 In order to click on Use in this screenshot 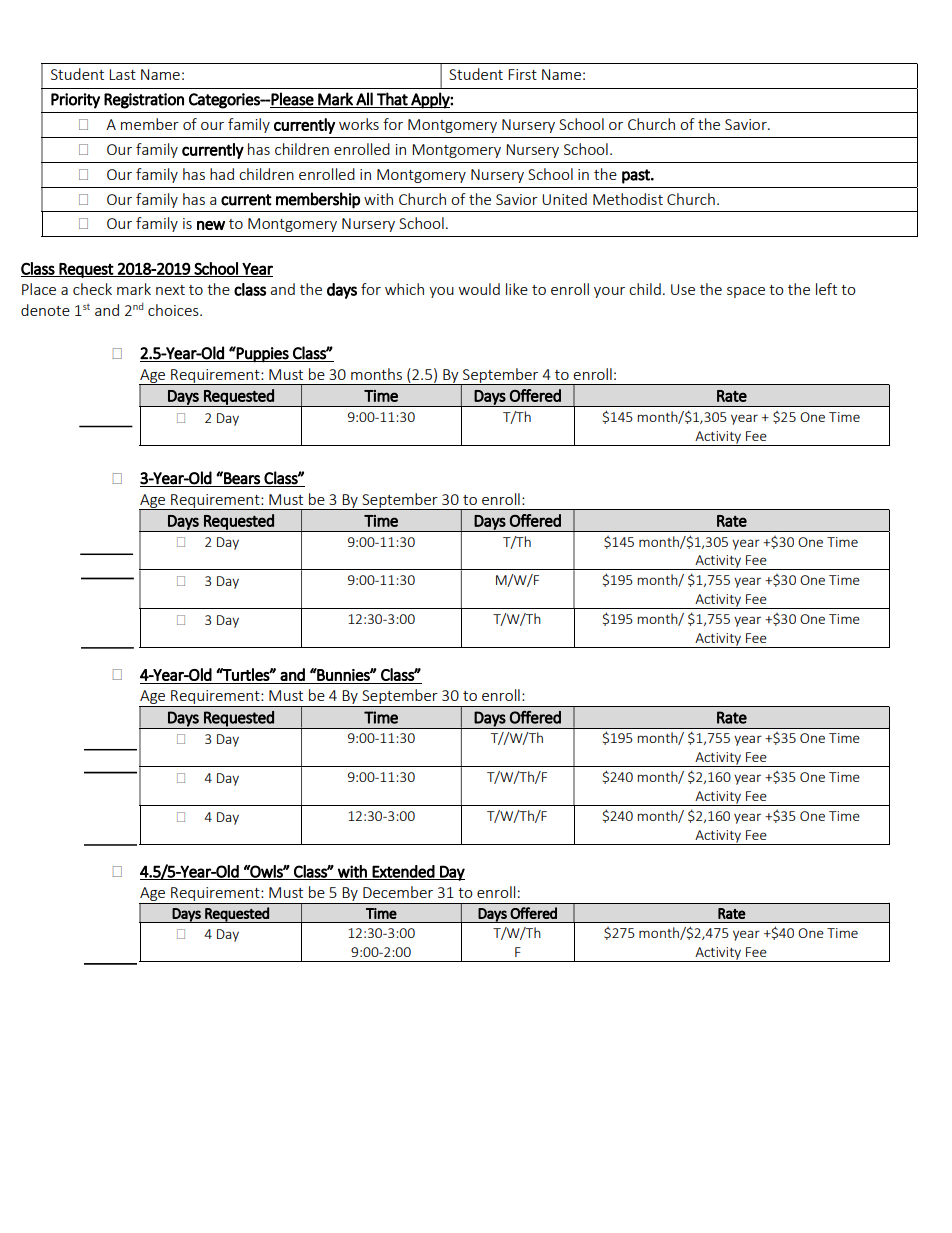, I will do `click(683, 289)`.
